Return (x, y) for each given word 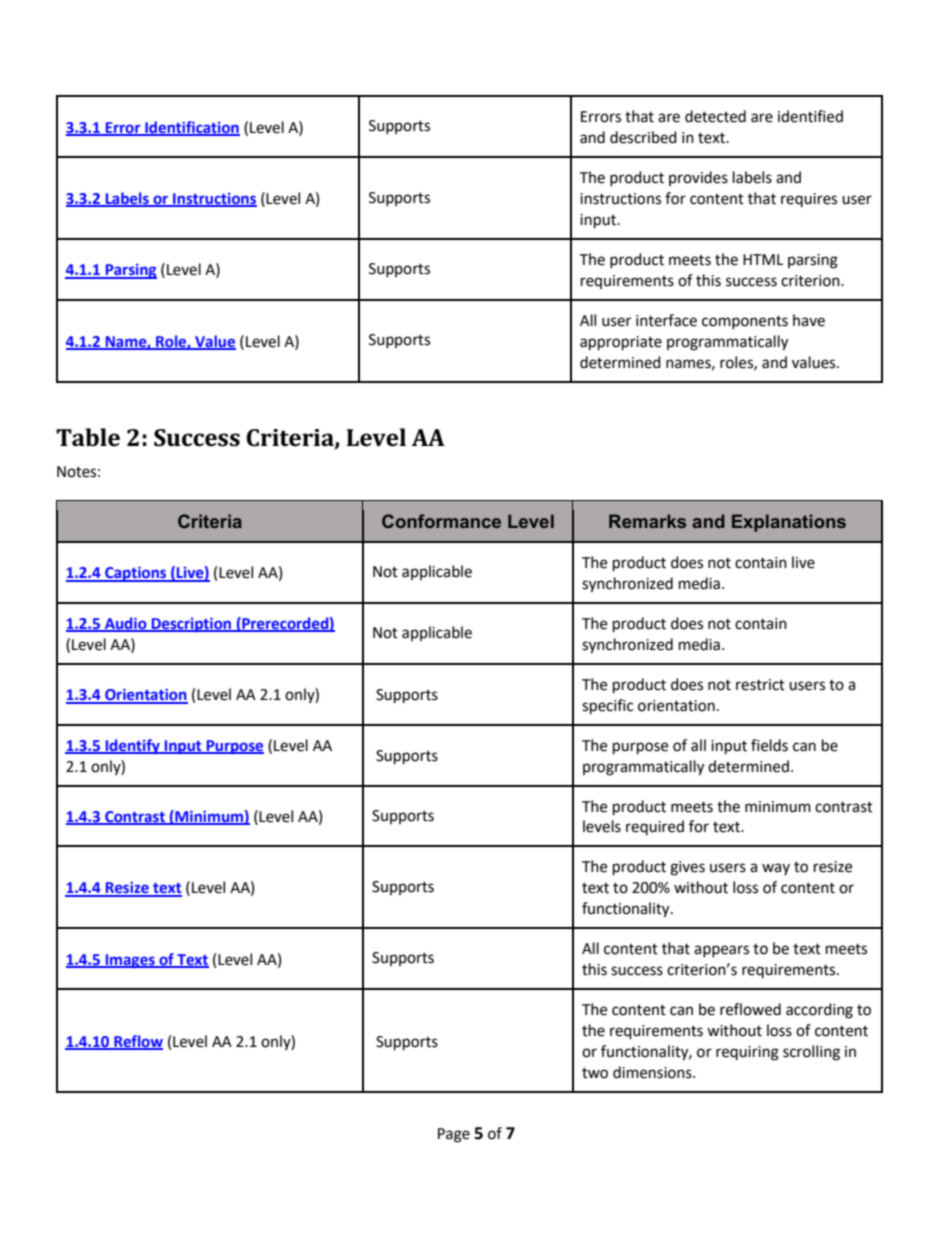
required (655, 827)
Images (130, 961)
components (745, 322)
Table (88, 437)
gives (687, 868)
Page (454, 1135)
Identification (191, 128)
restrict (760, 685)
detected (715, 116)
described (643, 137)
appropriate (621, 343)
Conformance (441, 521)
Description (191, 625)
